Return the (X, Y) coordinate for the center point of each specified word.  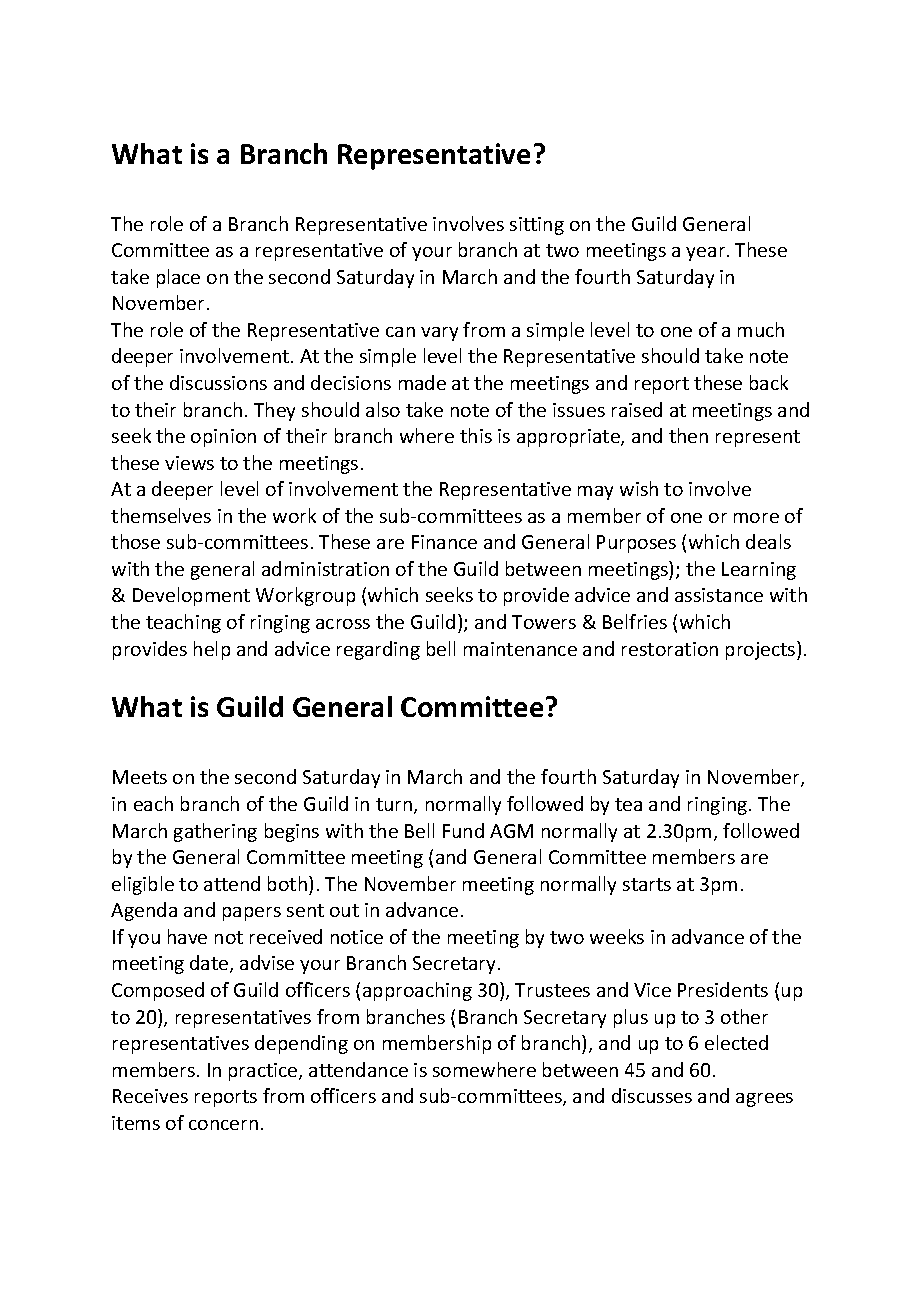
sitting (537, 226)
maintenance (520, 649)
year (707, 254)
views (189, 463)
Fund (463, 830)
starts (647, 884)
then (688, 435)
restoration (670, 649)
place (178, 278)
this (476, 435)
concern (223, 1125)
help (212, 650)
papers (252, 914)
